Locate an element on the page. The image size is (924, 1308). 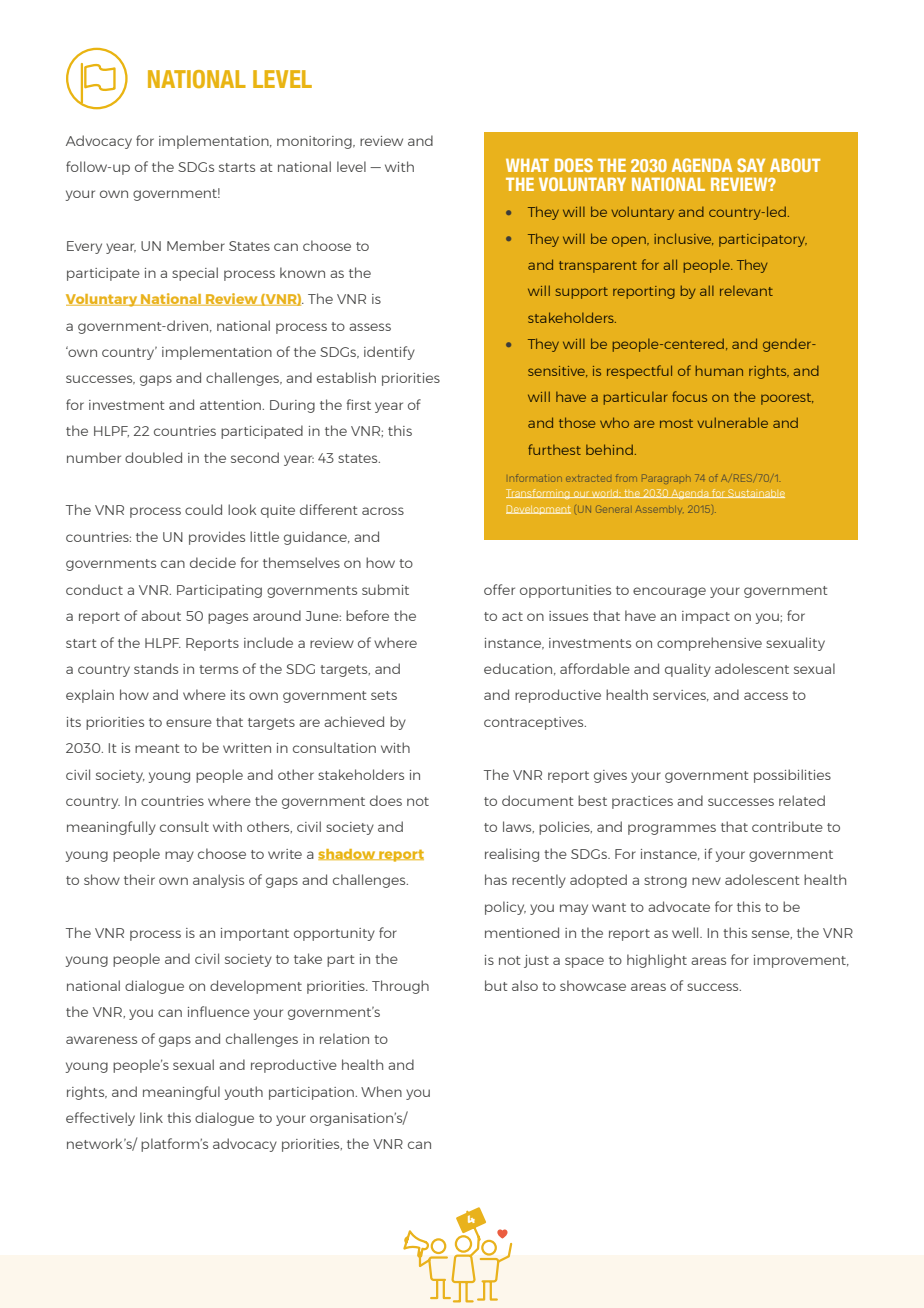
SAY is located at coordinates (751, 165).
